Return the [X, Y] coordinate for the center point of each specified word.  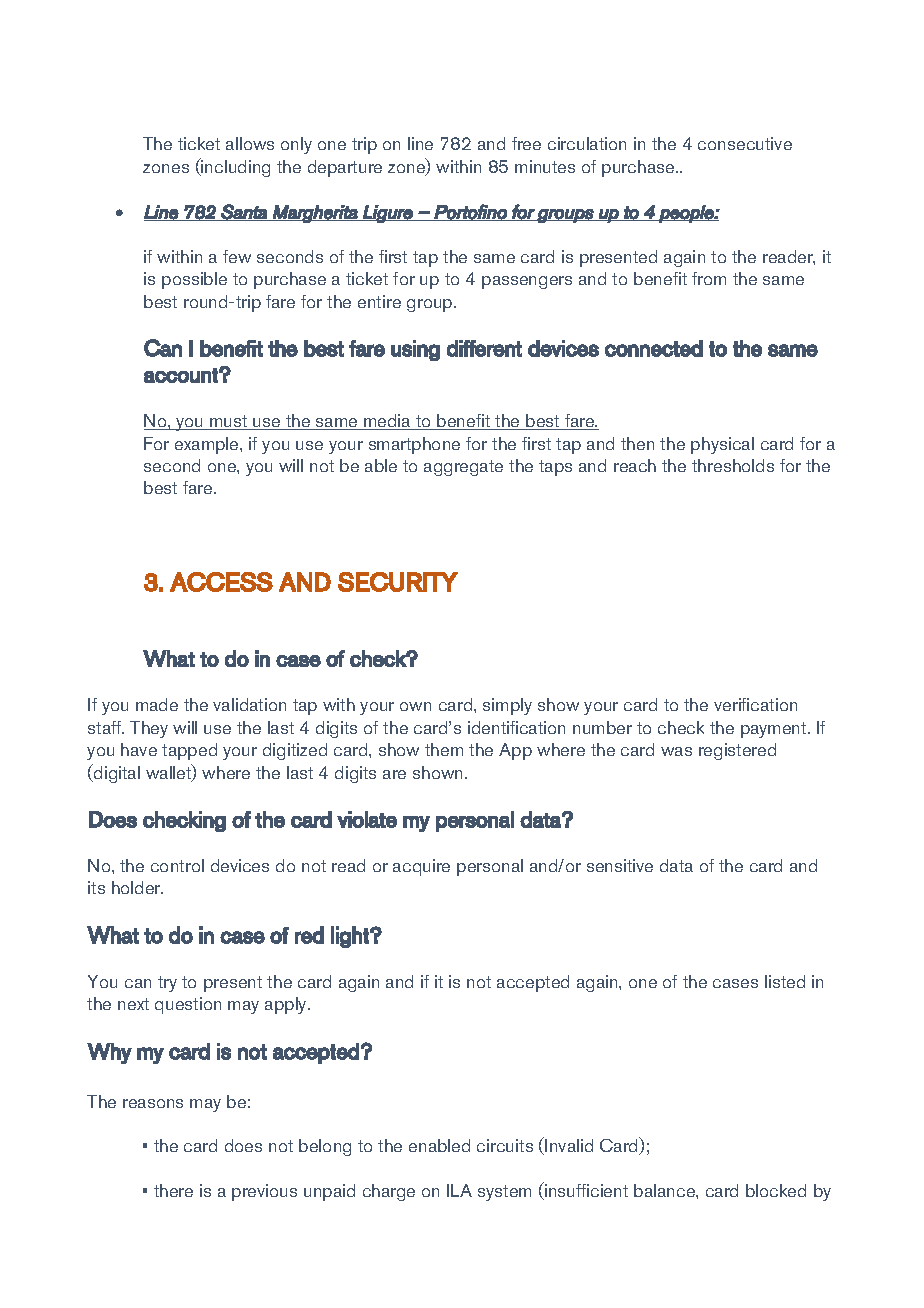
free [526, 143]
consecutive [745, 143]
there [173, 1190]
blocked [776, 1190]
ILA [459, 1190]
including [235, 167]
